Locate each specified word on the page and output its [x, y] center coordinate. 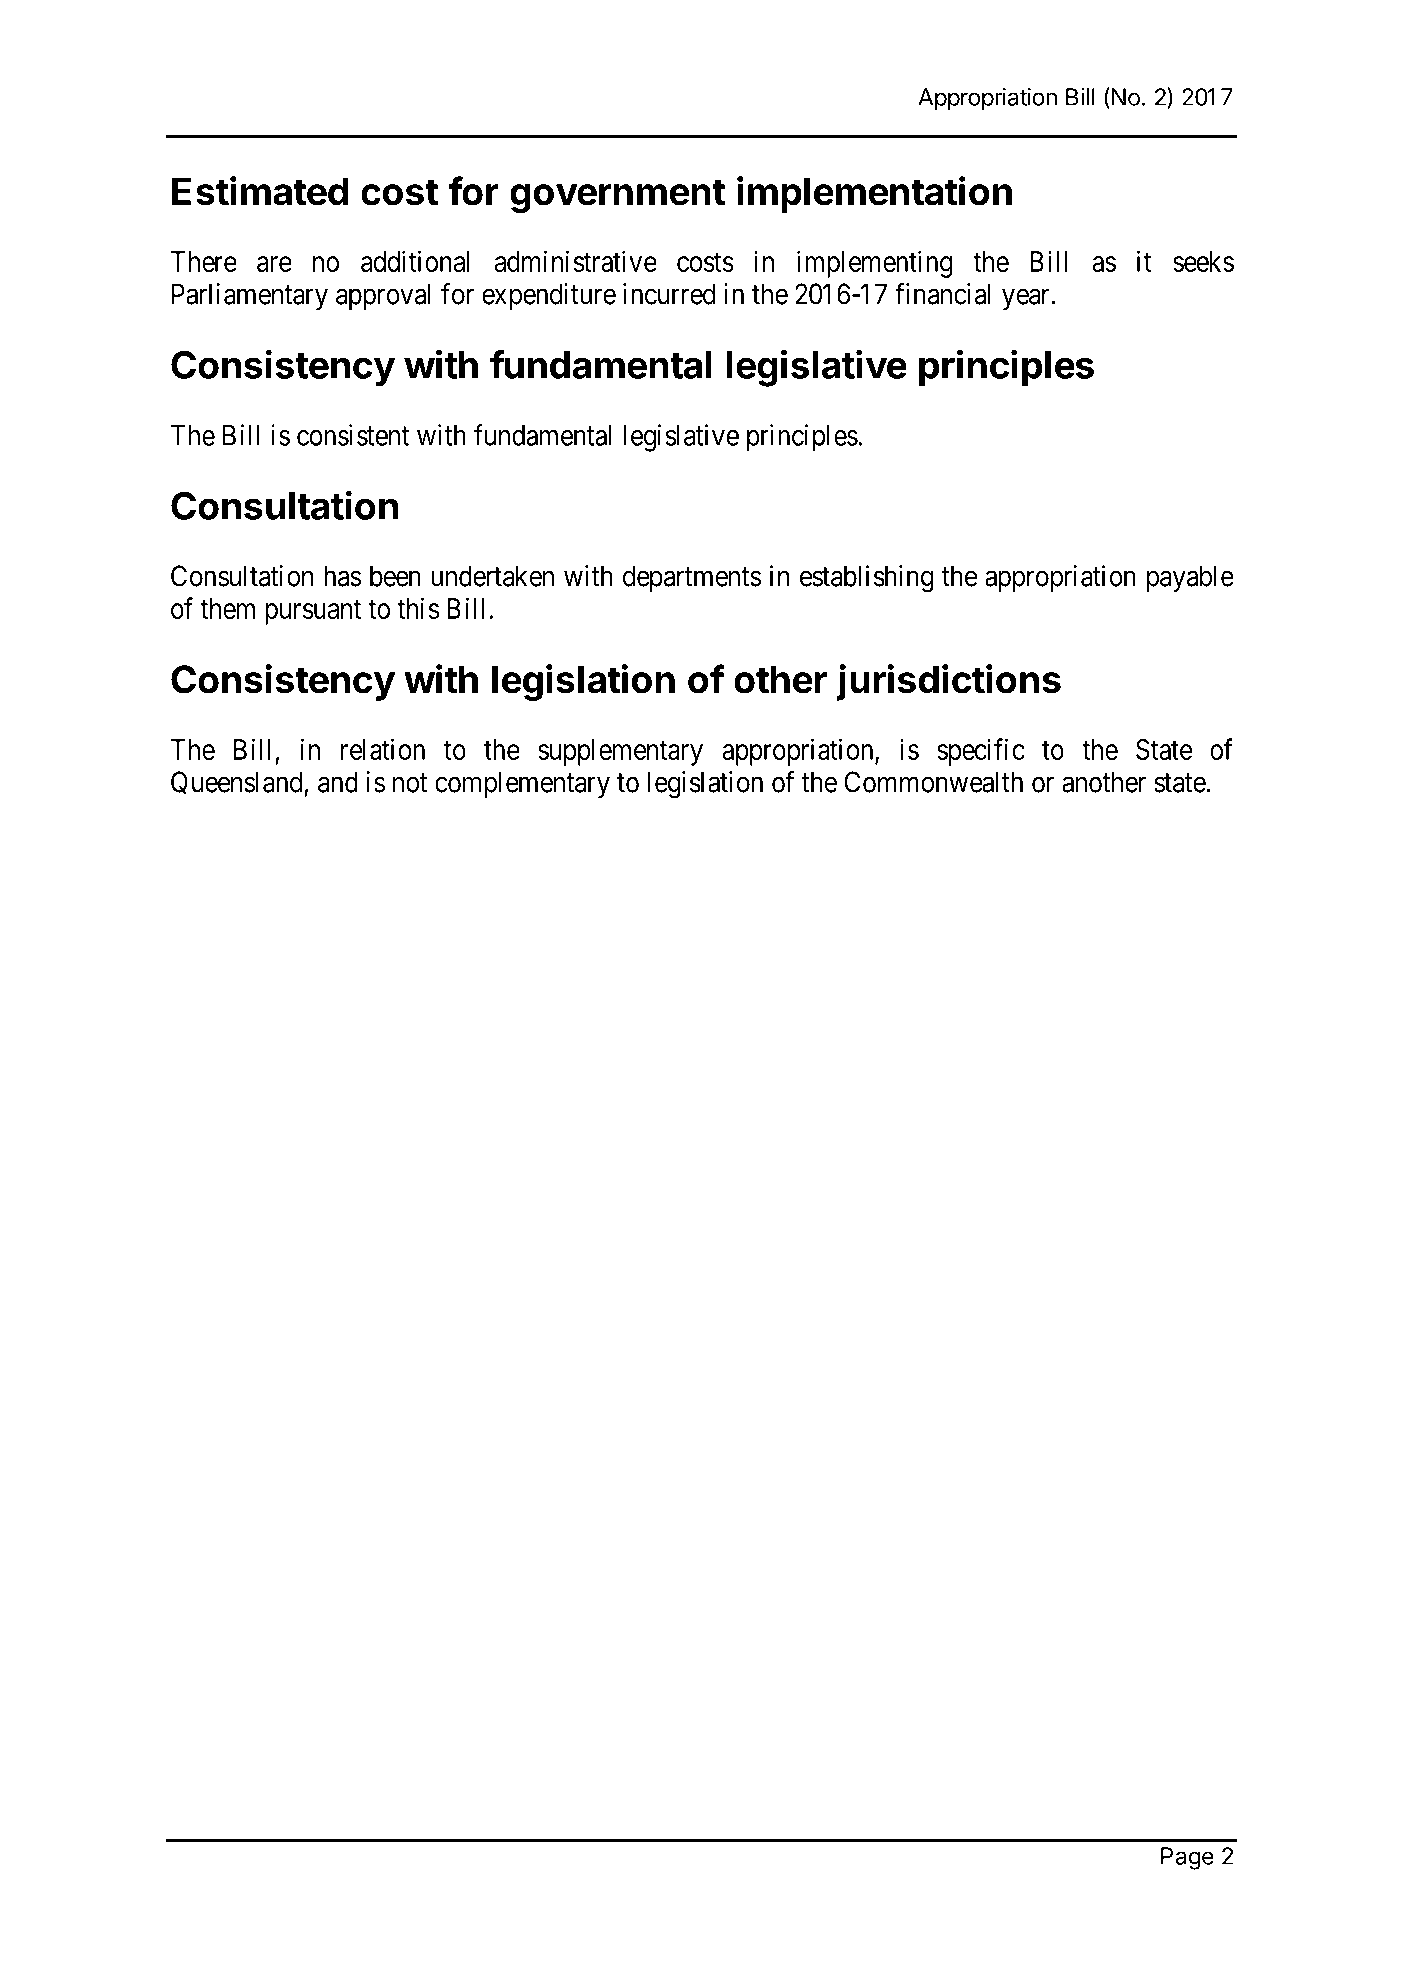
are [274, 264]
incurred [669, 294]
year [1025, 299]
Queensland [238, 784]
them [227, 608]
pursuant [313, 612]
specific [981, 752]
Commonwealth [933, 782]
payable [1190, 578]
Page [1187, 1858]
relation [383, 749]
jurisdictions [948, 682]
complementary [522, 784]
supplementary [620, 752]
